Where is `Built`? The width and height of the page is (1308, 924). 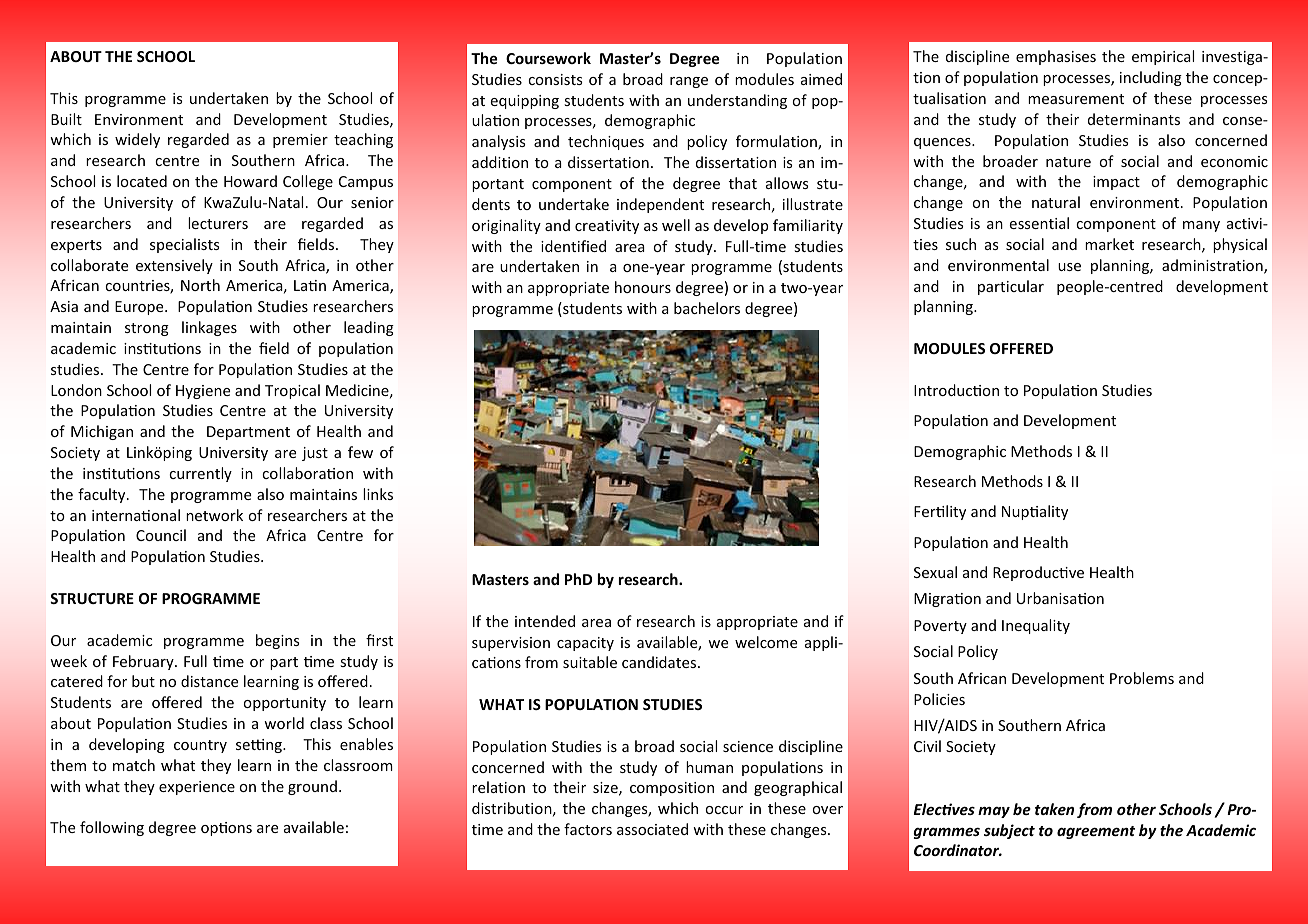
Built is located at coordinates (66, 119).
